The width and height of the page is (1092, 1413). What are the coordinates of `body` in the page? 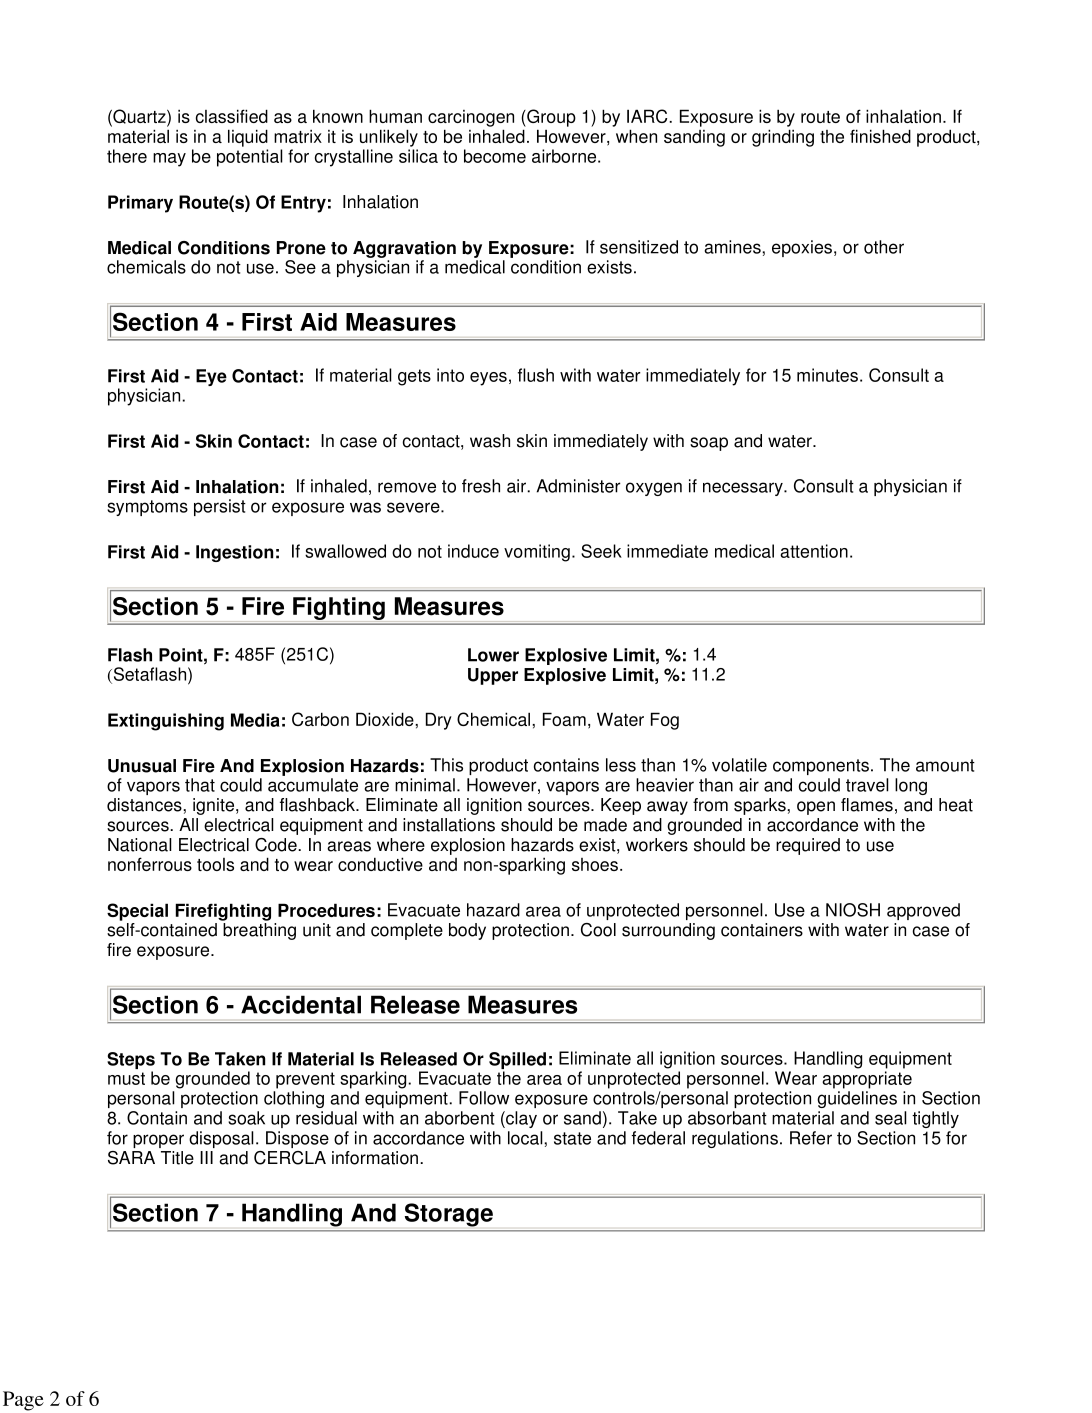 It's located at (467, 931).
